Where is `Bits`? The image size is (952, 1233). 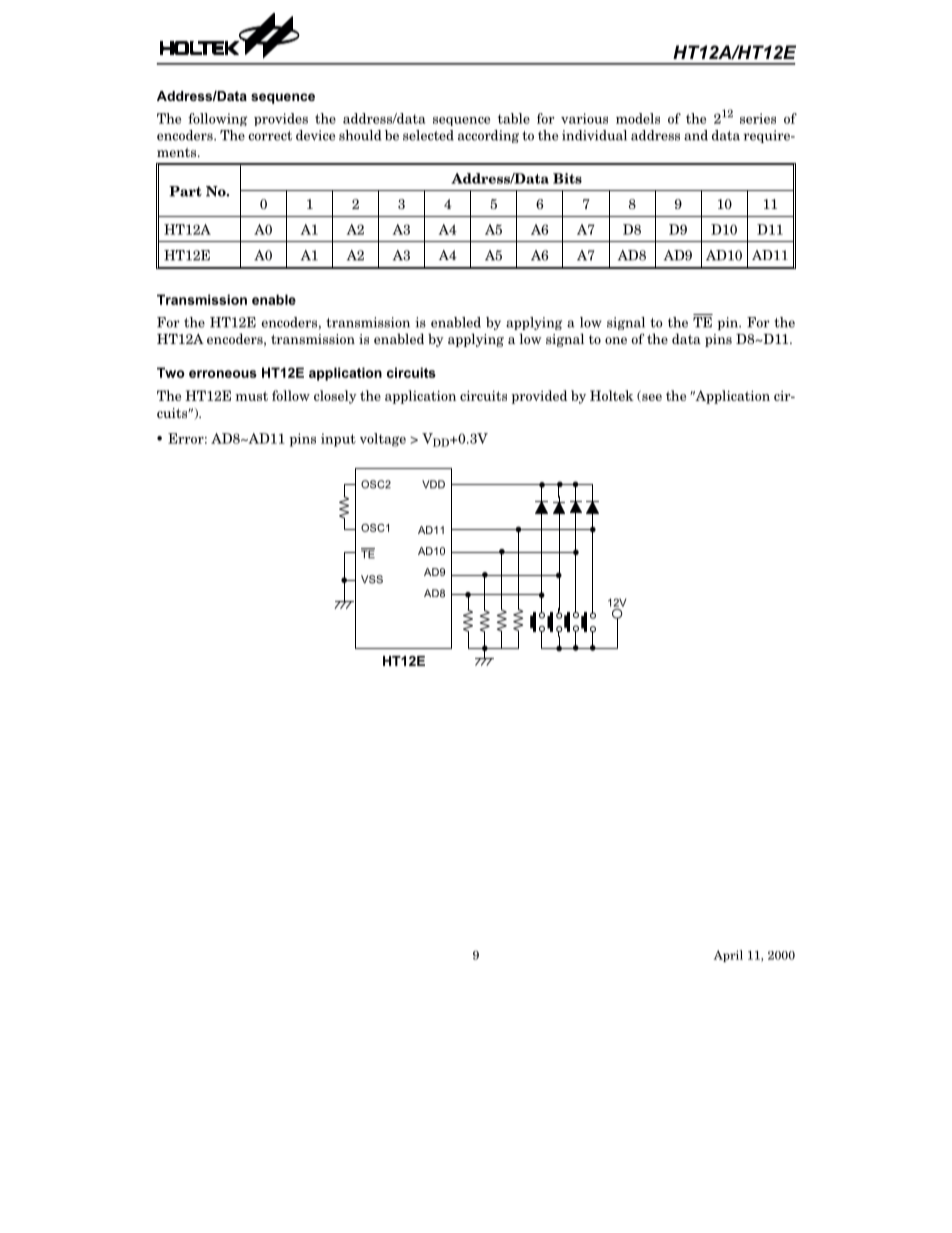 Bits is located at coordinates (567, 178).
